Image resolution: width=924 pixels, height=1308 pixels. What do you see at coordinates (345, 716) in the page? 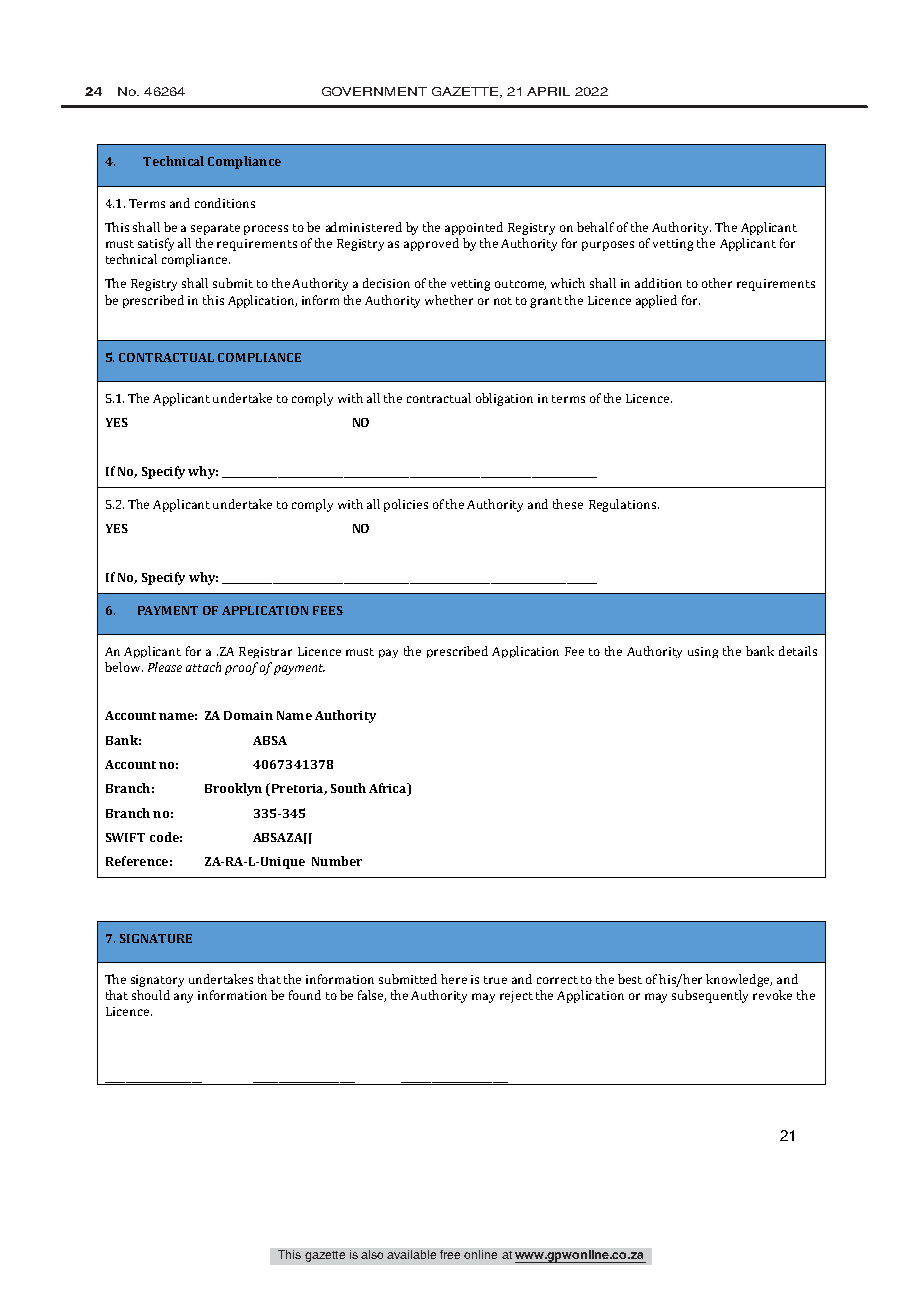
I see `Authority` at bounding box center [345, 716].
